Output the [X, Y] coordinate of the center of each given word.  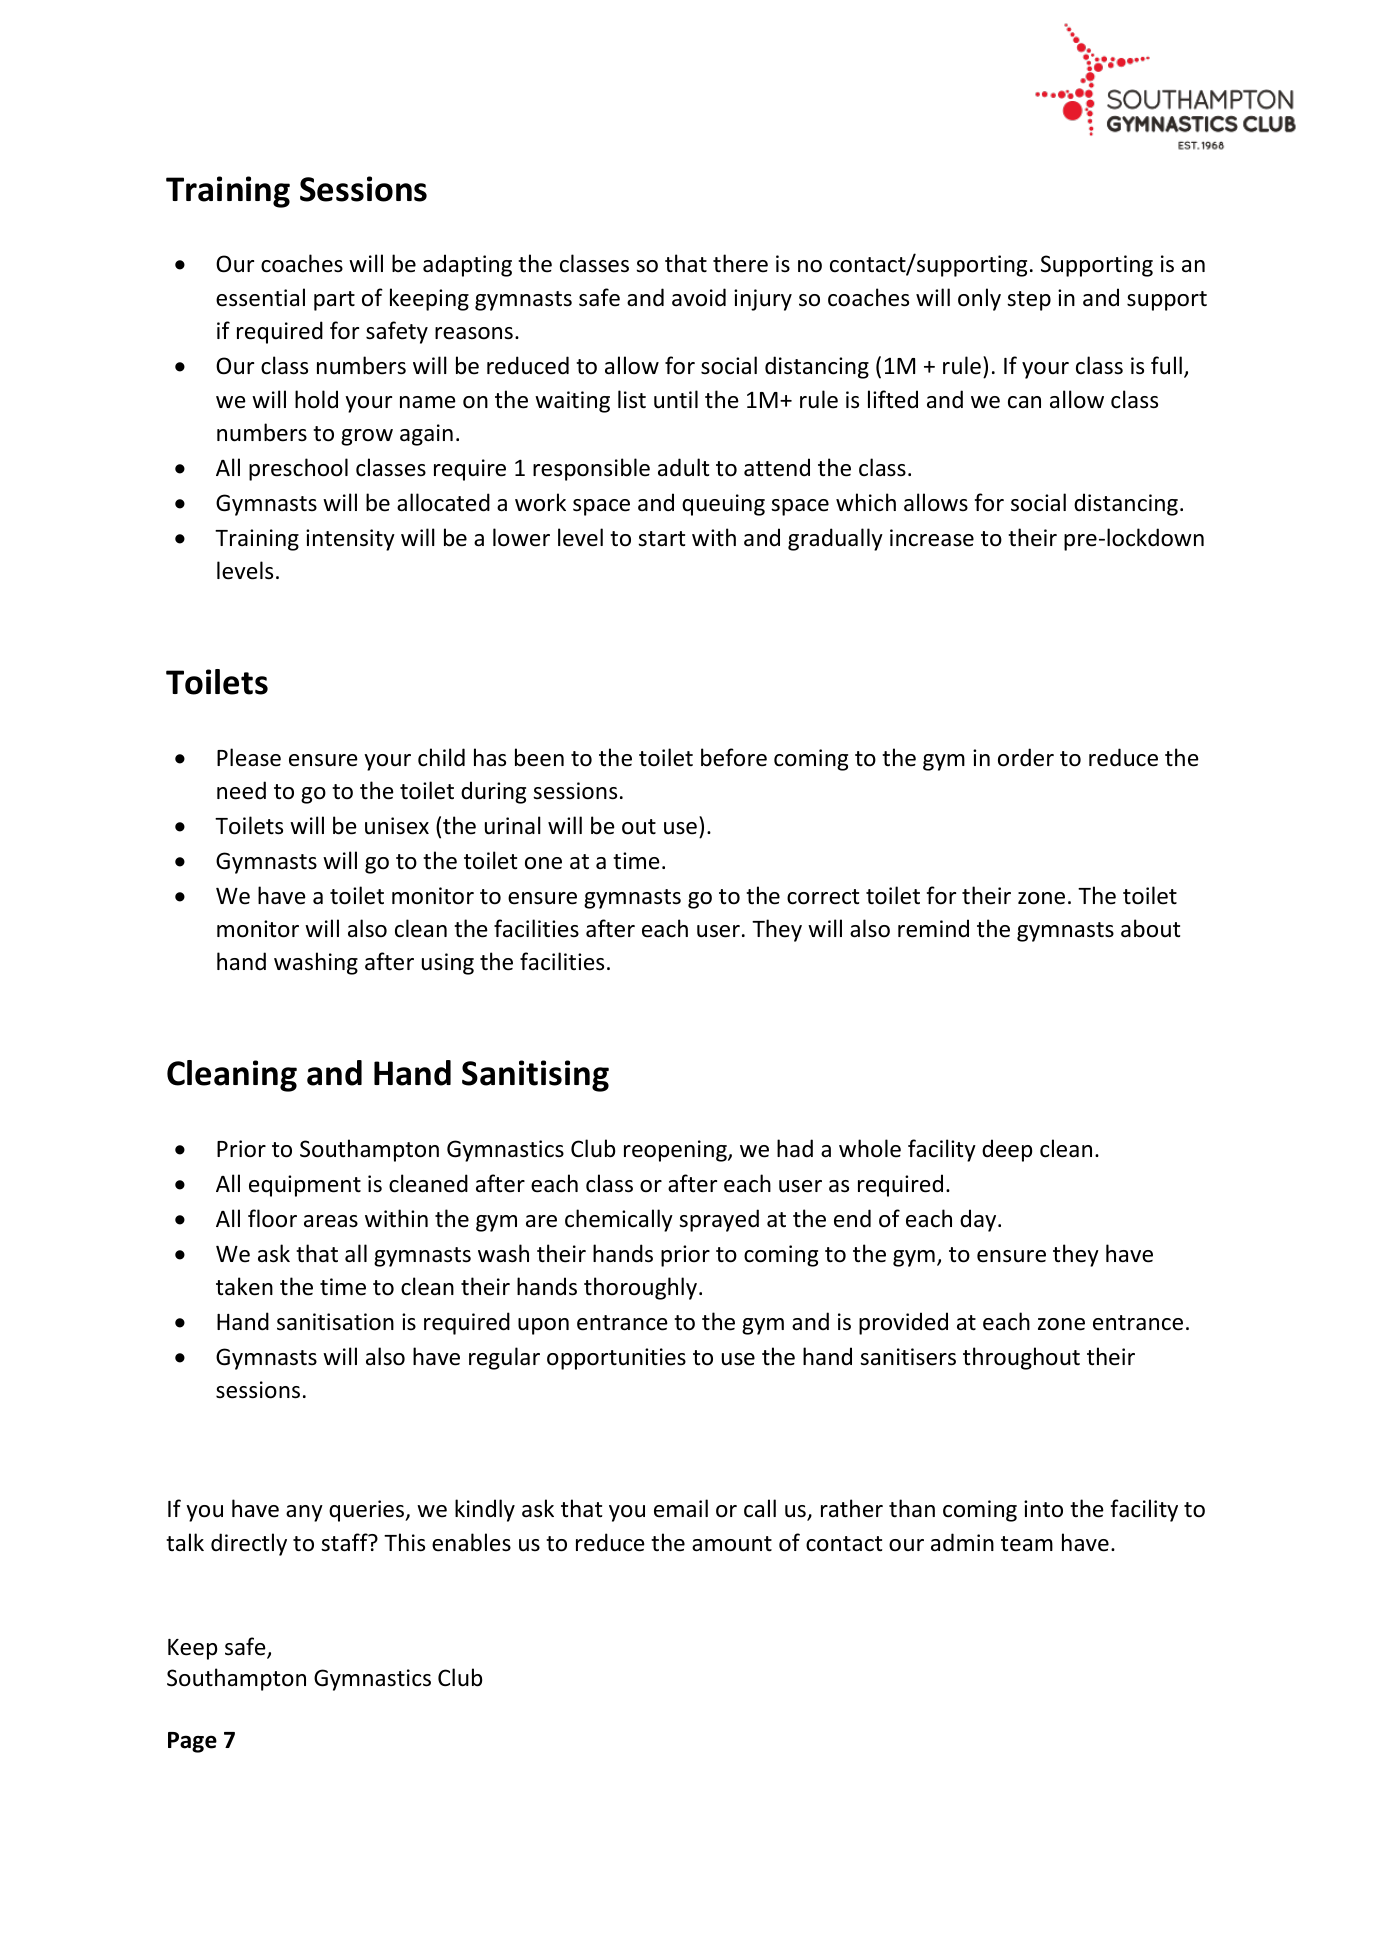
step [1029, 301]
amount [732, 1544]
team [1027, 1544]
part [334, 301]
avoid [699, 297]
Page [192, 1742]
